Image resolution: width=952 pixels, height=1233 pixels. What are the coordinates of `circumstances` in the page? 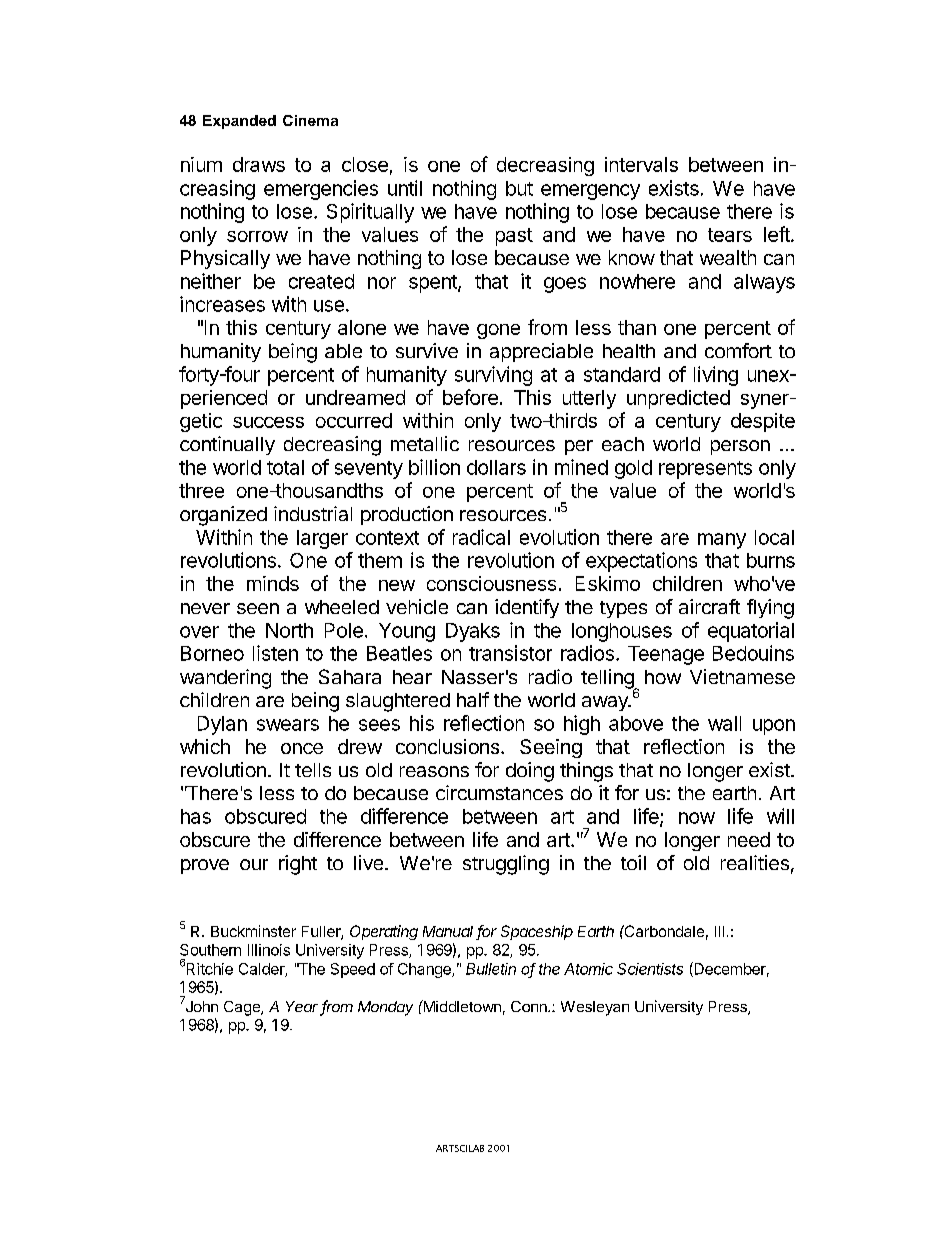 It's located at (499, 792).
